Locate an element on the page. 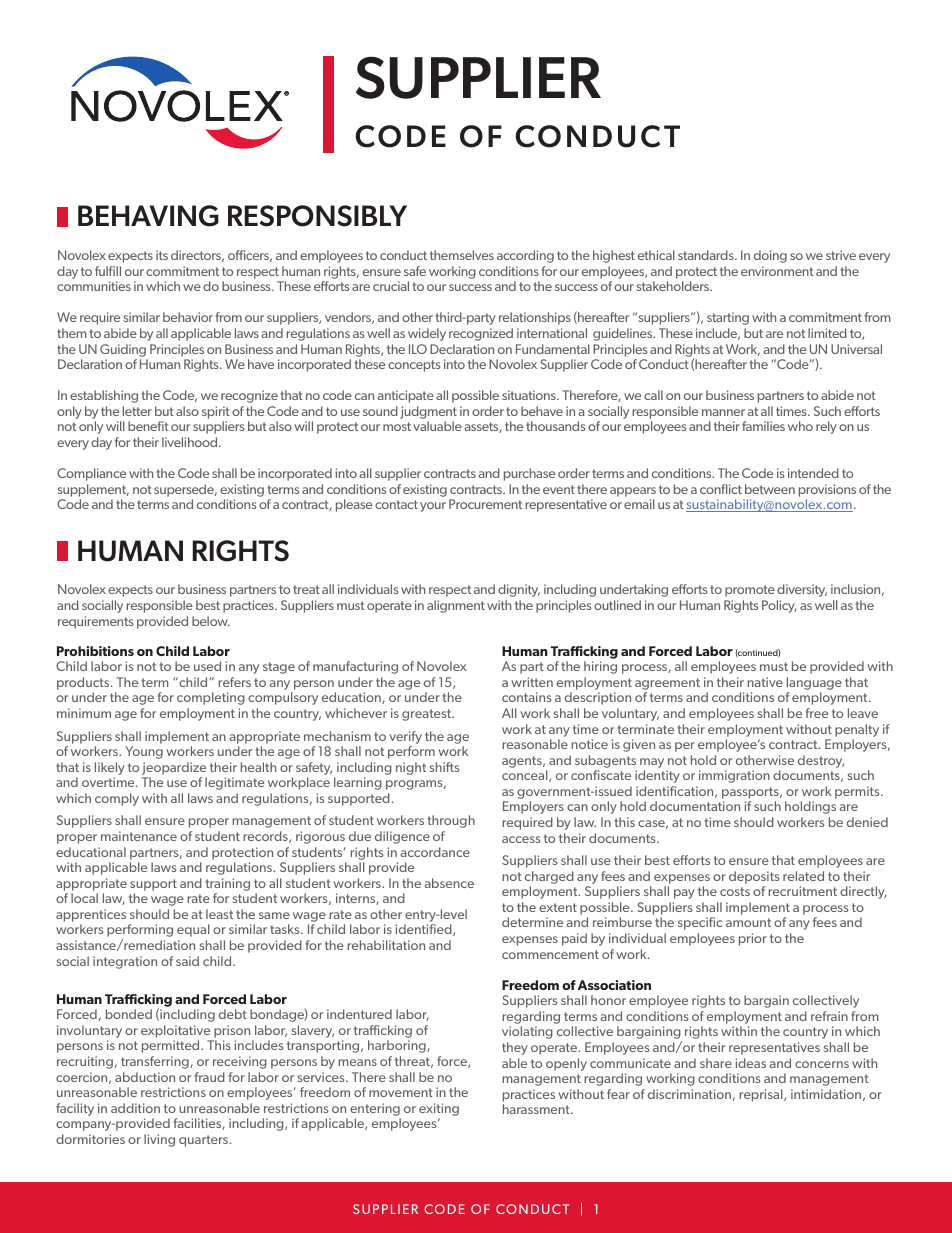 The height and width of the page is (1233, 952). intended is located at coordinates (813, 473).
